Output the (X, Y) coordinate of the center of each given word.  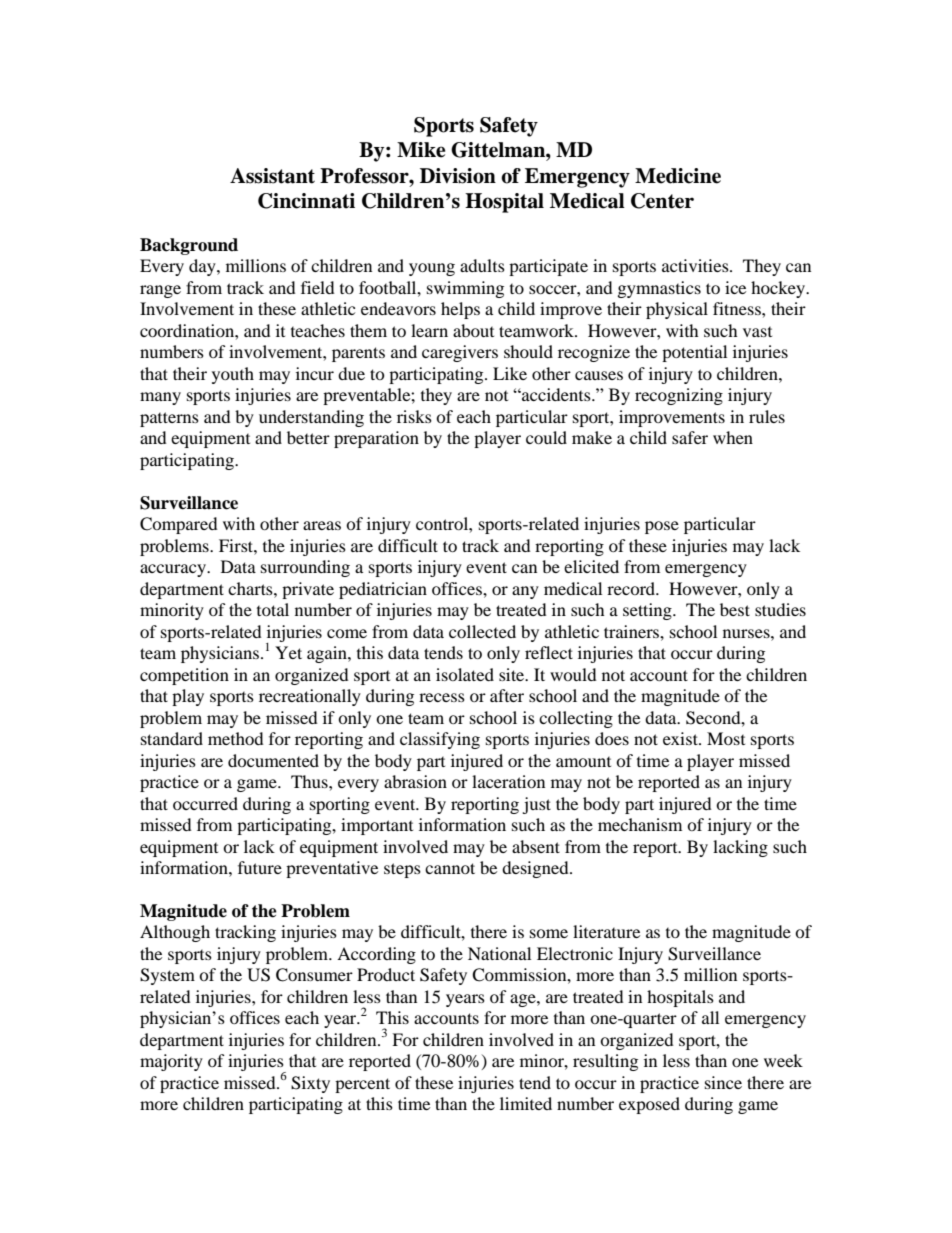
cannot (450, 868)
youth (233, 375)
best (735, 609)
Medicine (678, 176)
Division (458, 176)
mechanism (640, 824)
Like (510, 373)
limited (526, 1103)
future (260, 867)
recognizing (679, 396)
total (273, 609)
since (723, 1082)
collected (482, 631)
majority (171, 1062)
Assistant (272, 176)
